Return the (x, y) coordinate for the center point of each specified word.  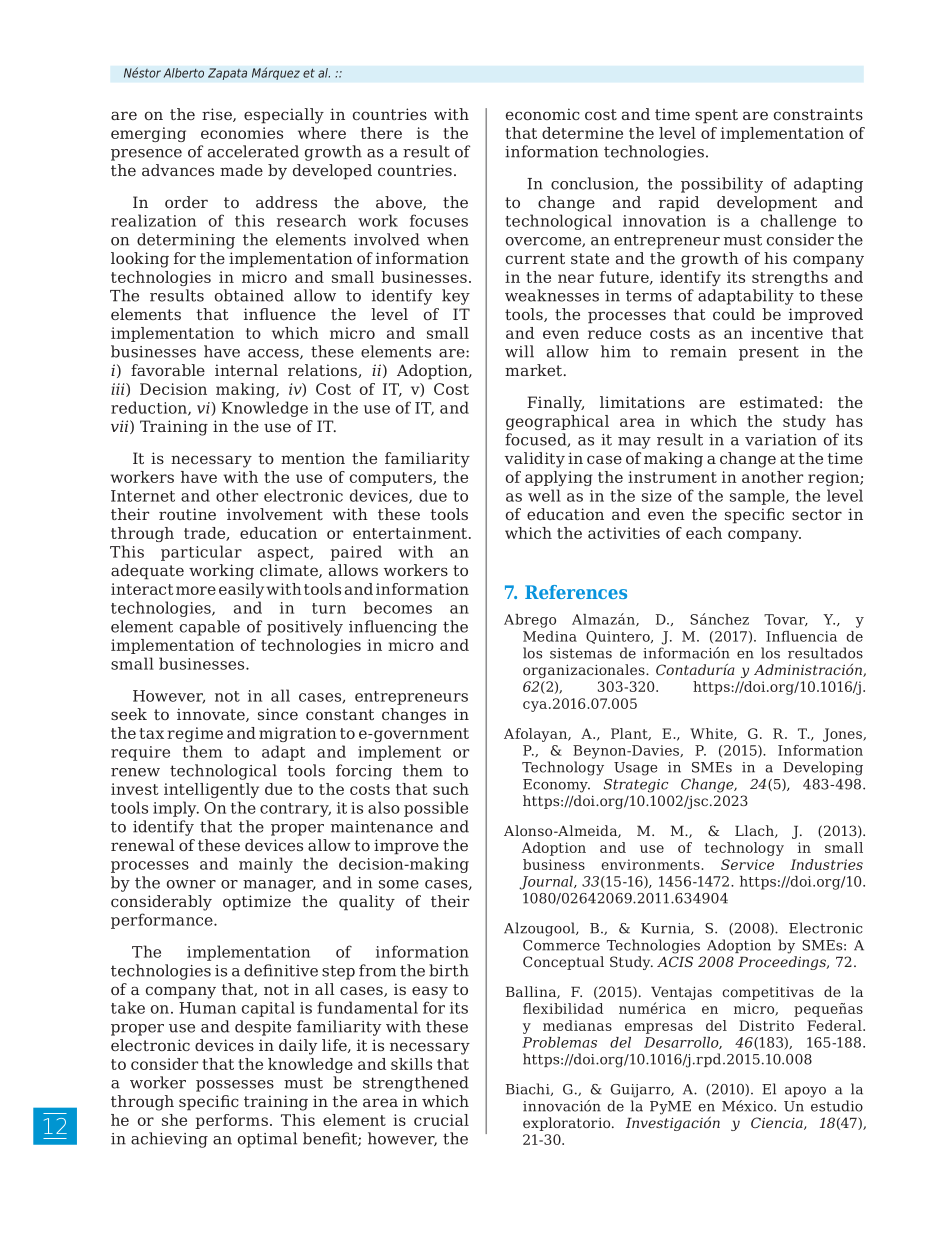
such (451, 789)
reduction (150, 408)
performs (231, 1121)
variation (781, 440)
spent (716, 116)
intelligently (211, 790)
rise (218, 115)
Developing (823, 768)
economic (543, 114)
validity (535, 460)
